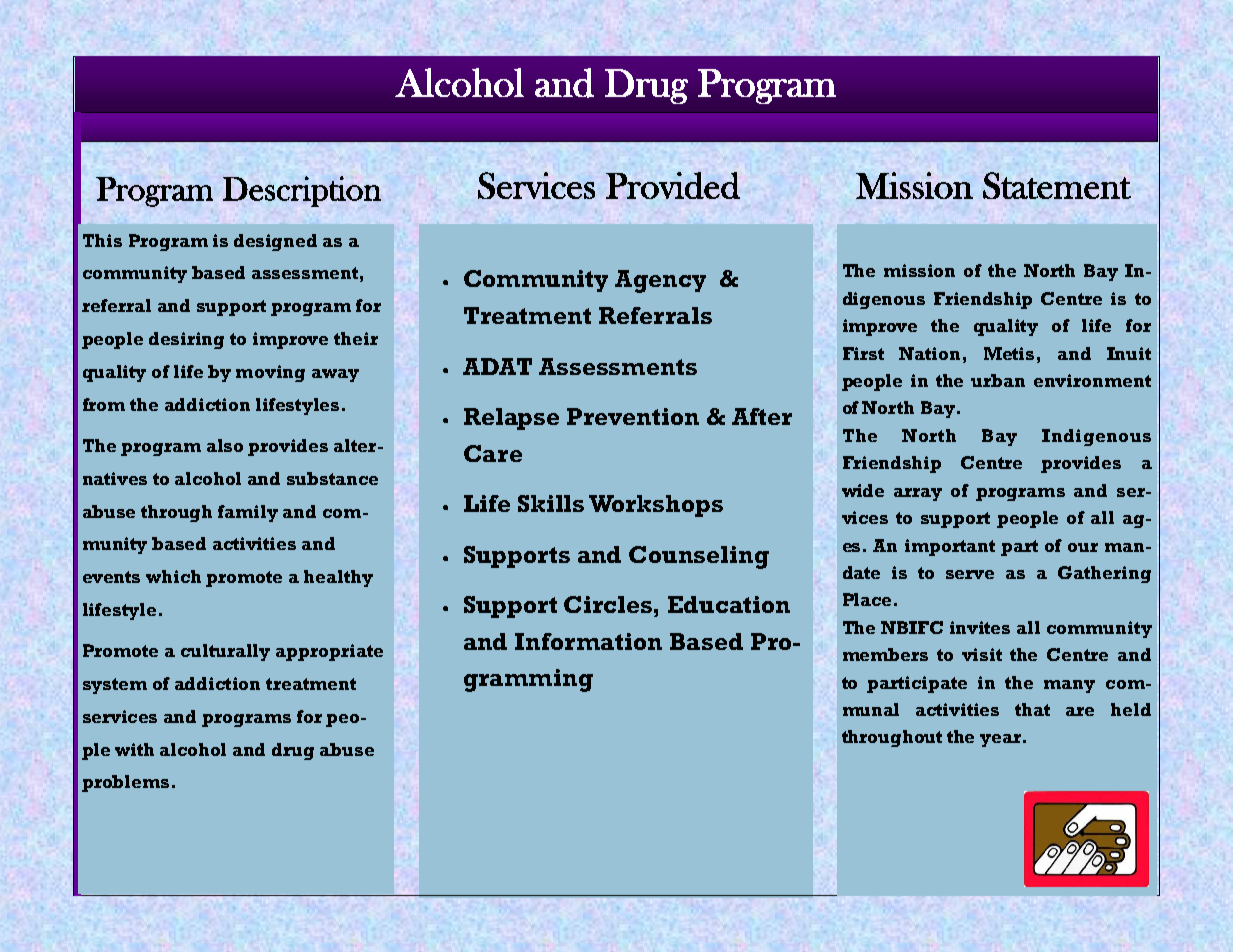 Image resolution: width=1233 pixels, height=952 pixels. Describe the element at coordinates (225, 652) in the screenshot. I see `culturally` at that location.
